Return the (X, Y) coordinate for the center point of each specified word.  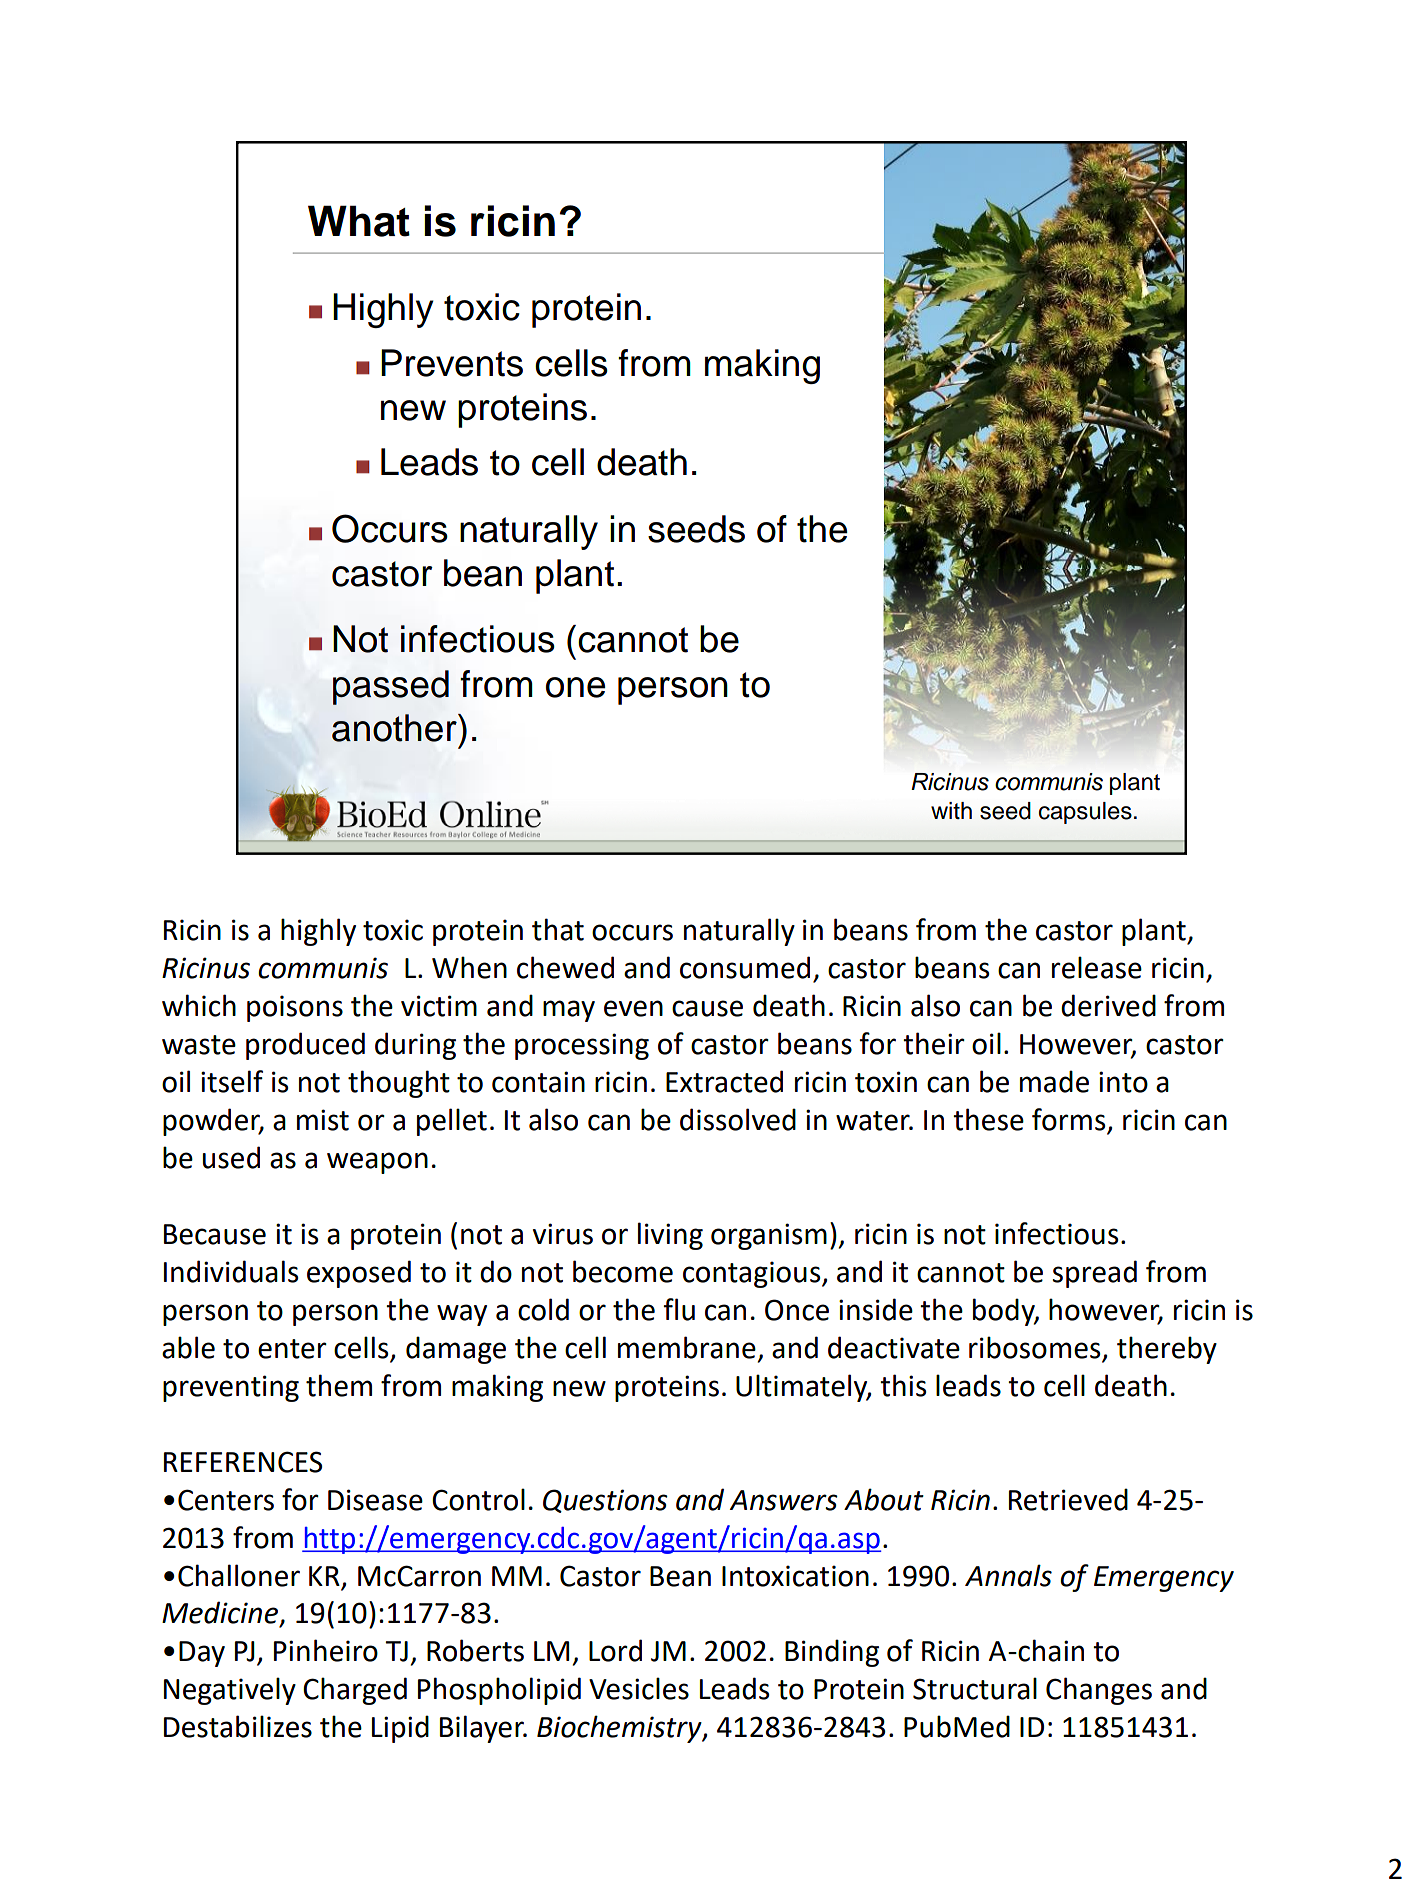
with (951, 810)
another (395, 728)
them (339, 1385)
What (359, 221)
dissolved (738, 1119)
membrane (687, 1347)
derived (1108, 1005)
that (558, 929)
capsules (1085, 813)
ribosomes (1036, 1348)
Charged (355, 1691)
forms (1070, 1120)
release (1097, 967)
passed (391, 687)
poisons (295, 1008)
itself (232, 1081)
